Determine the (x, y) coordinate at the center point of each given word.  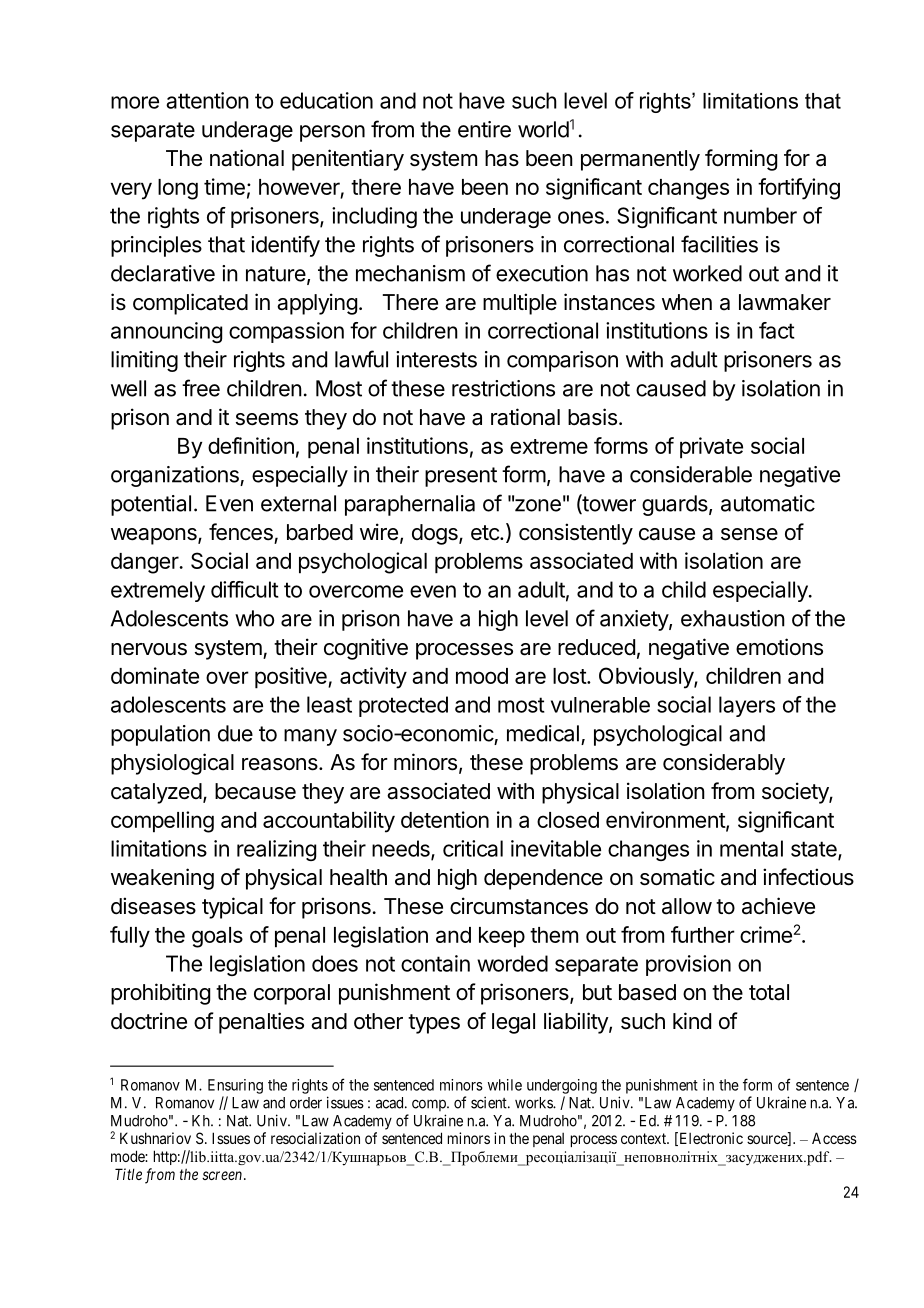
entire (484, 129)
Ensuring (235, 1086)
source (768, 1140)
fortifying (799, 189)
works (534, 1103)
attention (207, 100)
